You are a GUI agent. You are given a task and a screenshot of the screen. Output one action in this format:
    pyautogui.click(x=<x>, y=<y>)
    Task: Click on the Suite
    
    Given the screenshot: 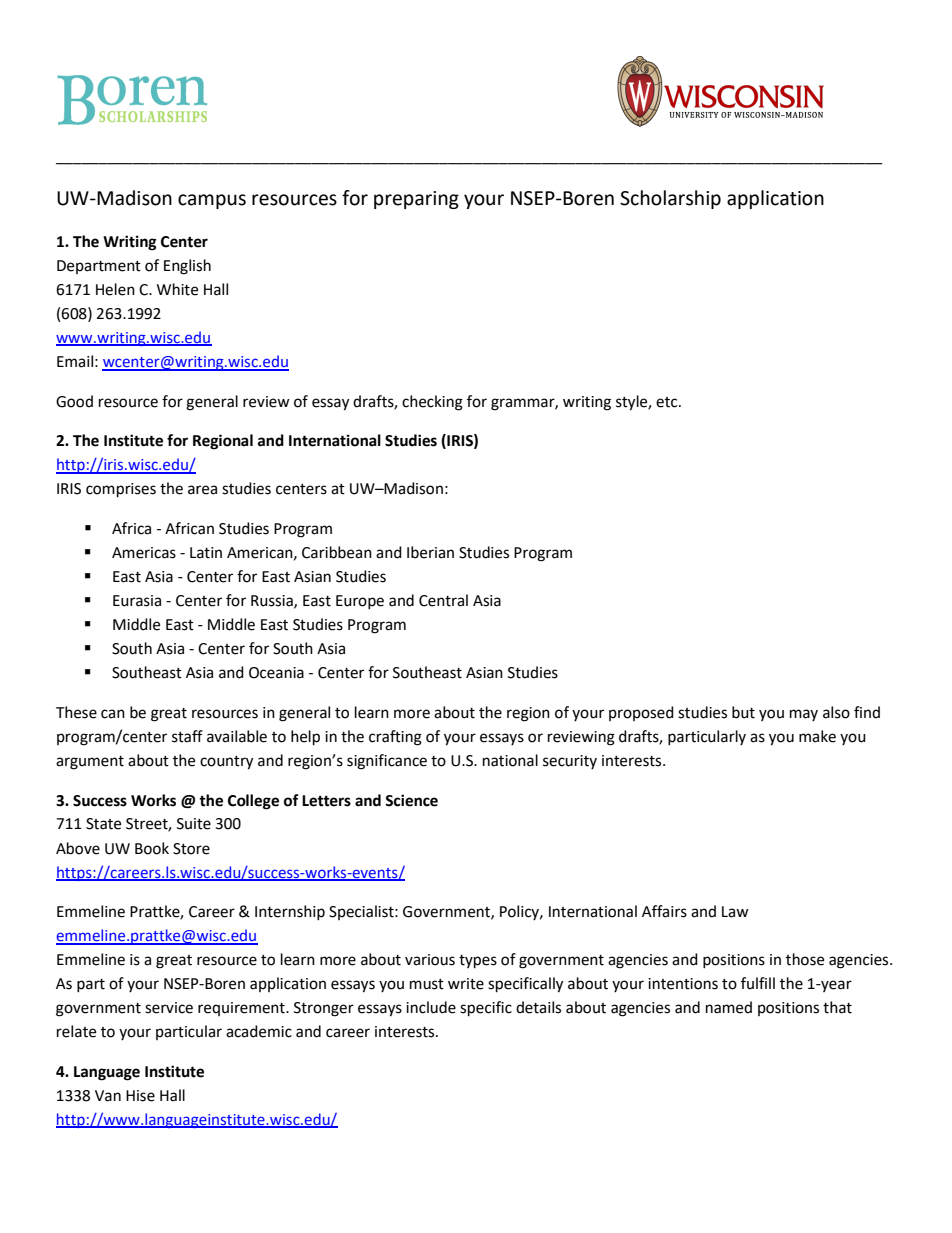 What is the action you would take?
    pyautogui.click(x=194, y=824)
